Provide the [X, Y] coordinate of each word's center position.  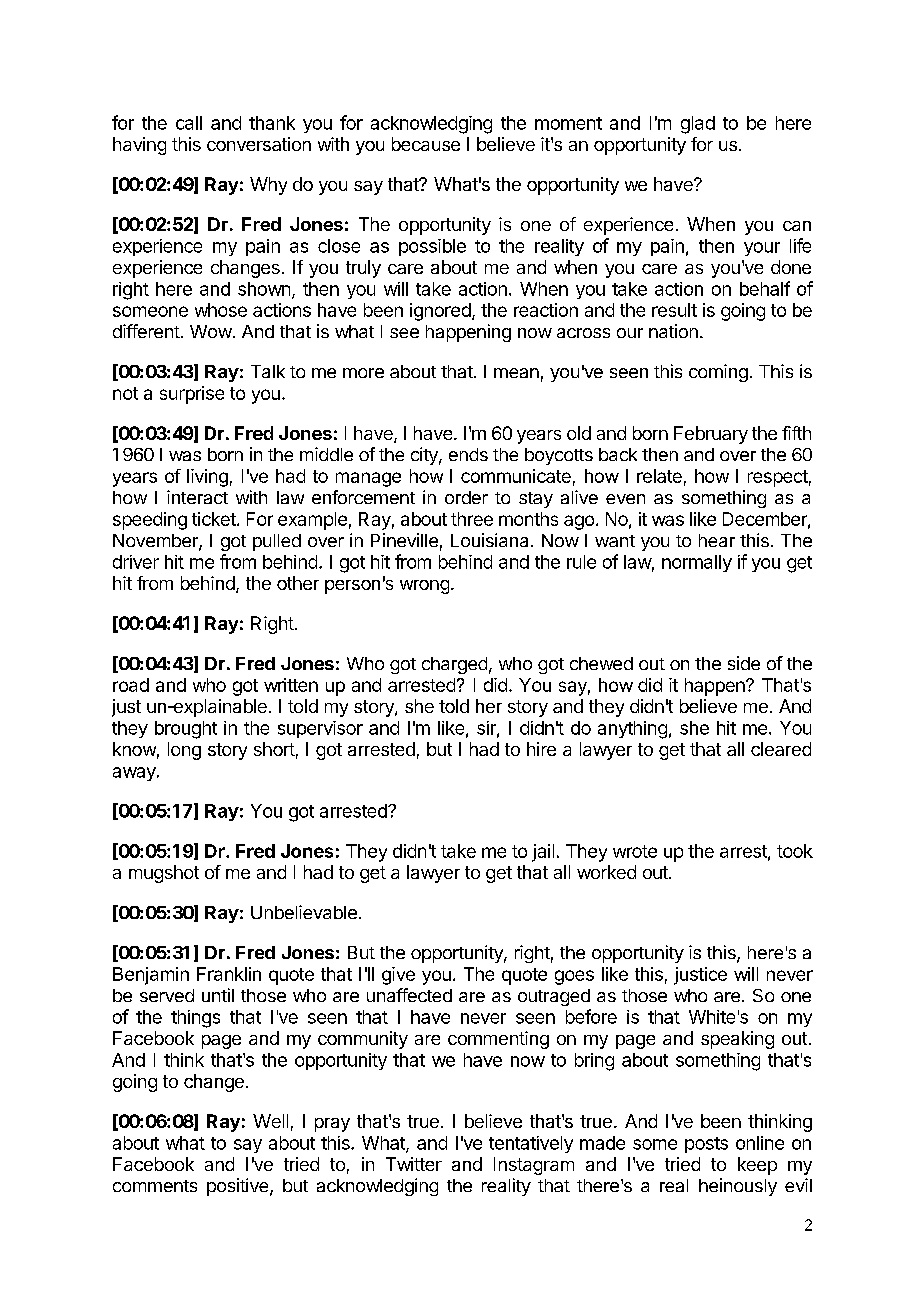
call [189, 123]
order [466, 497]
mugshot [164, 874]
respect [778, 478]
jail [543, 853]
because [426, 144]
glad [698, 125]
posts [706, 1145]
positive [239, 1187]
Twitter [414, 1164]
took [795, 851]
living [207, 478]
